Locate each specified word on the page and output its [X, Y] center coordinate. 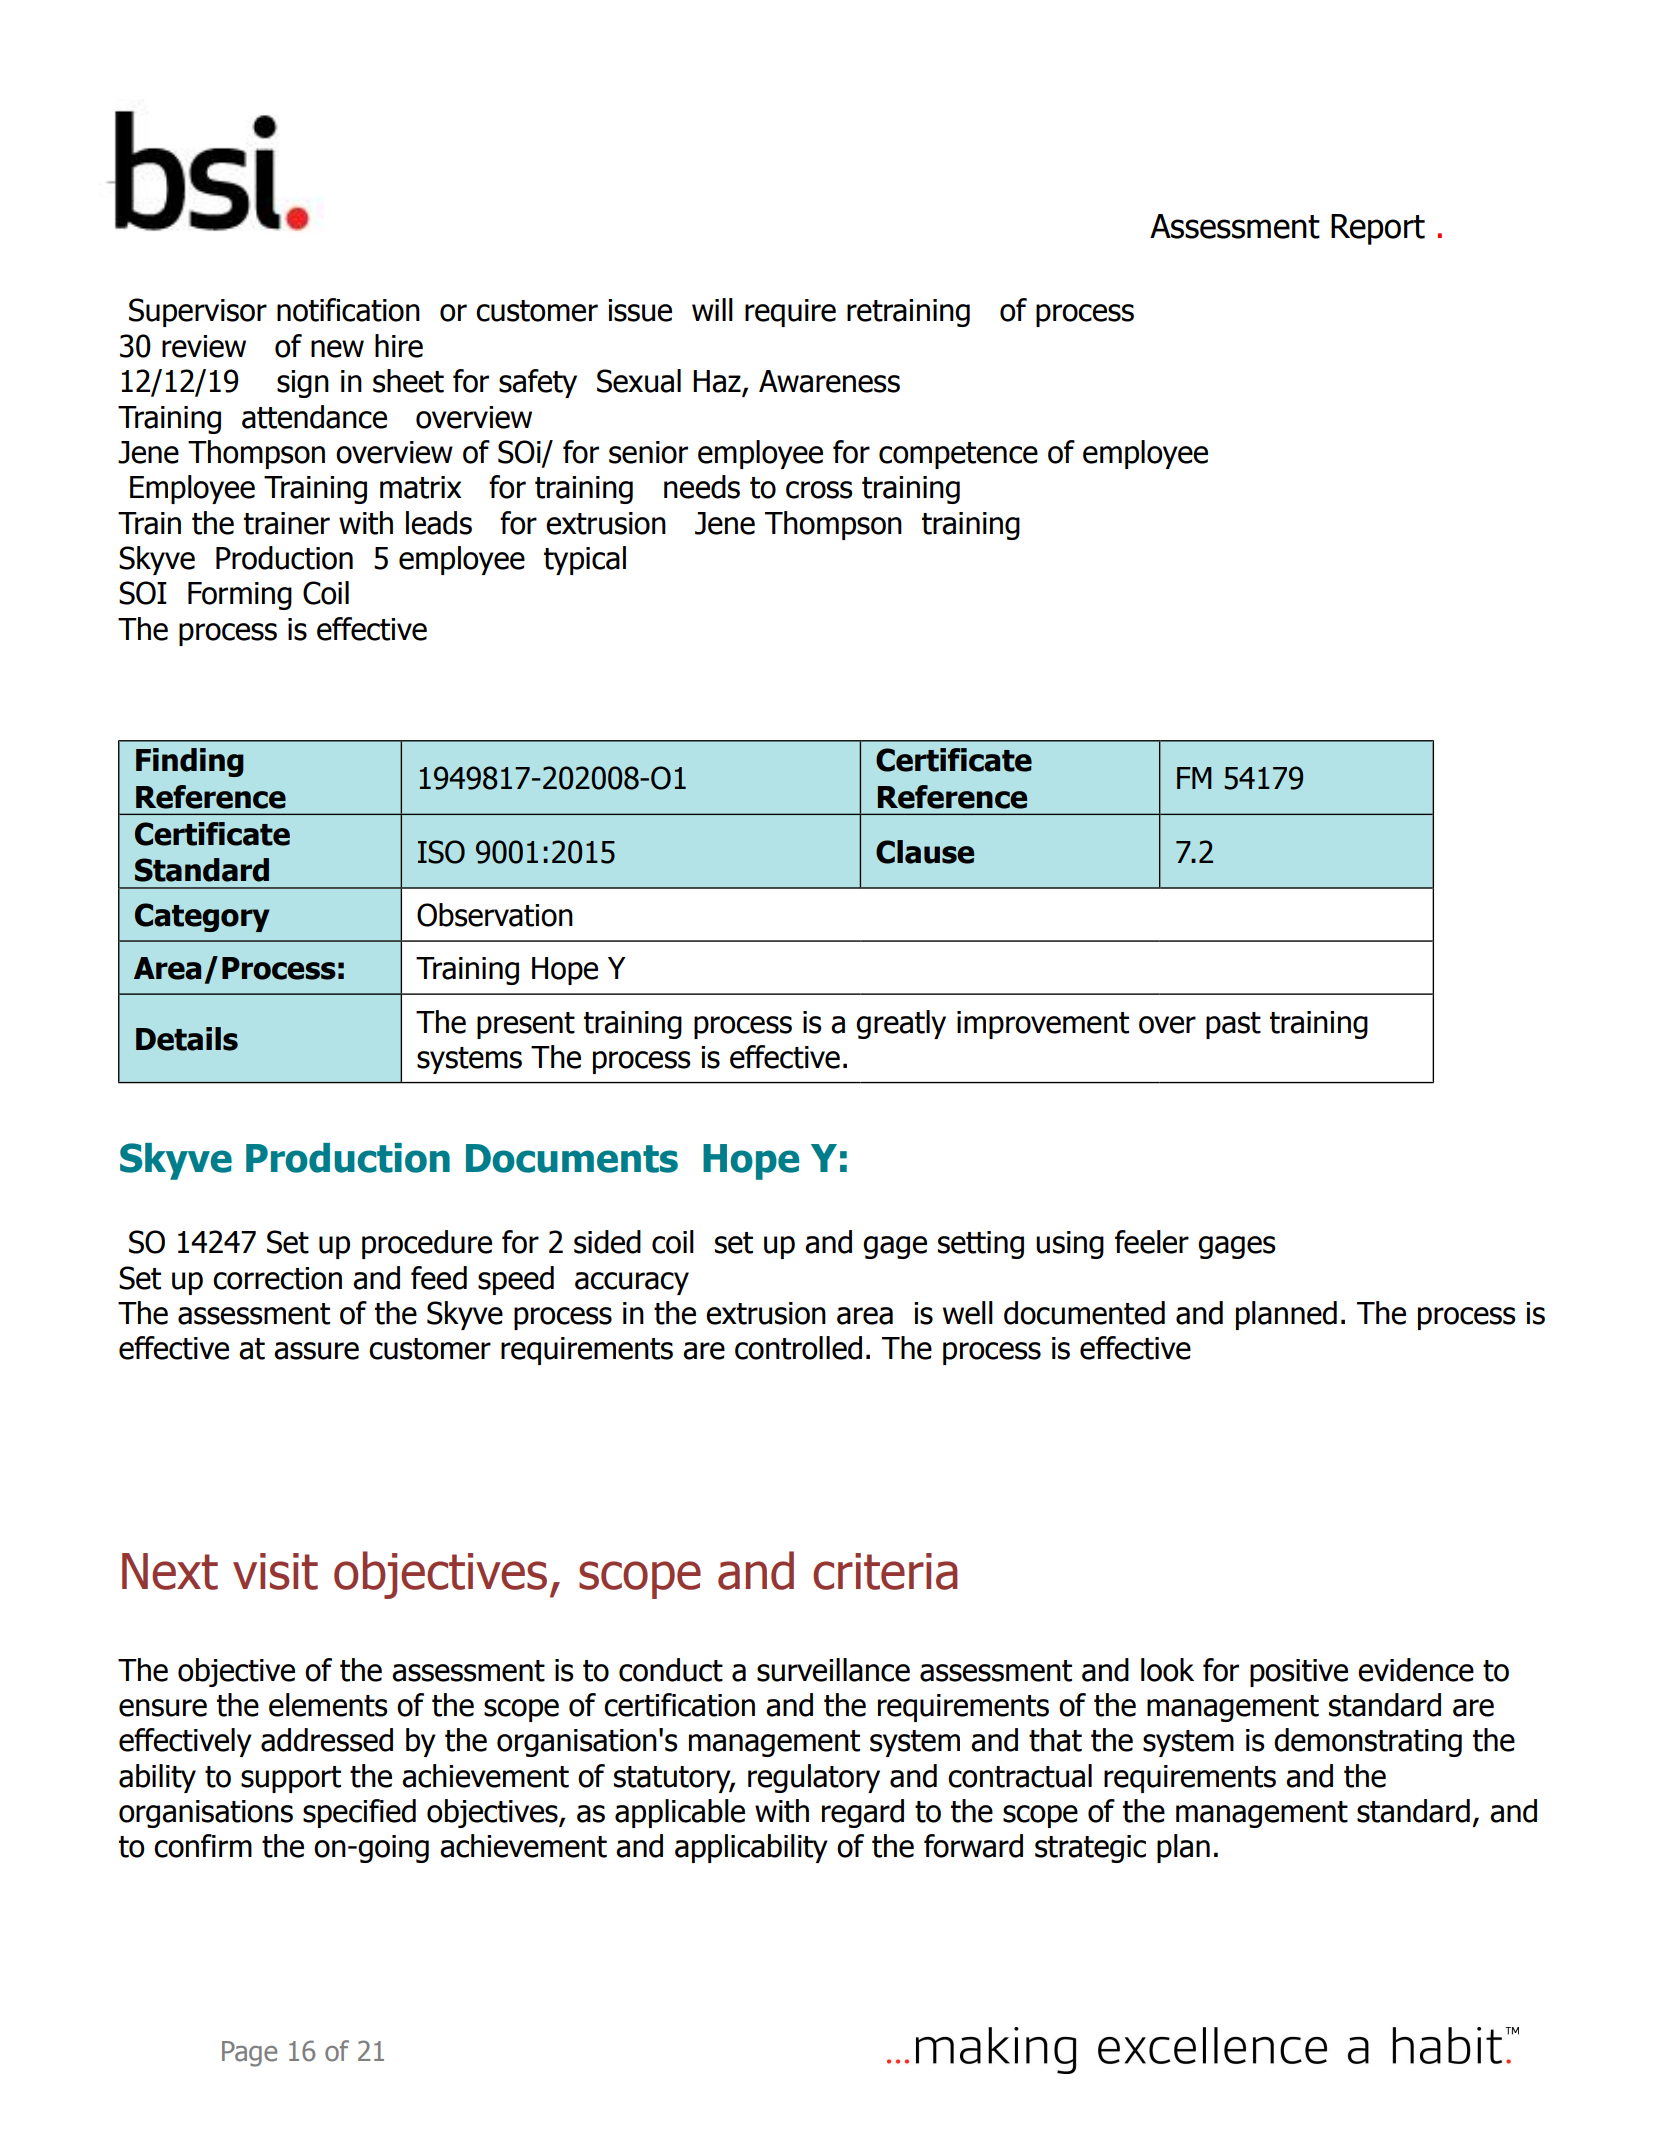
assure [316, 1351]
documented [1084, 1313]
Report [1378, 229]
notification [348, 310]
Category [202, 917]
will [712, 309]
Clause [925, 852]
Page [249, 2054]
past [1233, 1025]
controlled [798, 1348]
